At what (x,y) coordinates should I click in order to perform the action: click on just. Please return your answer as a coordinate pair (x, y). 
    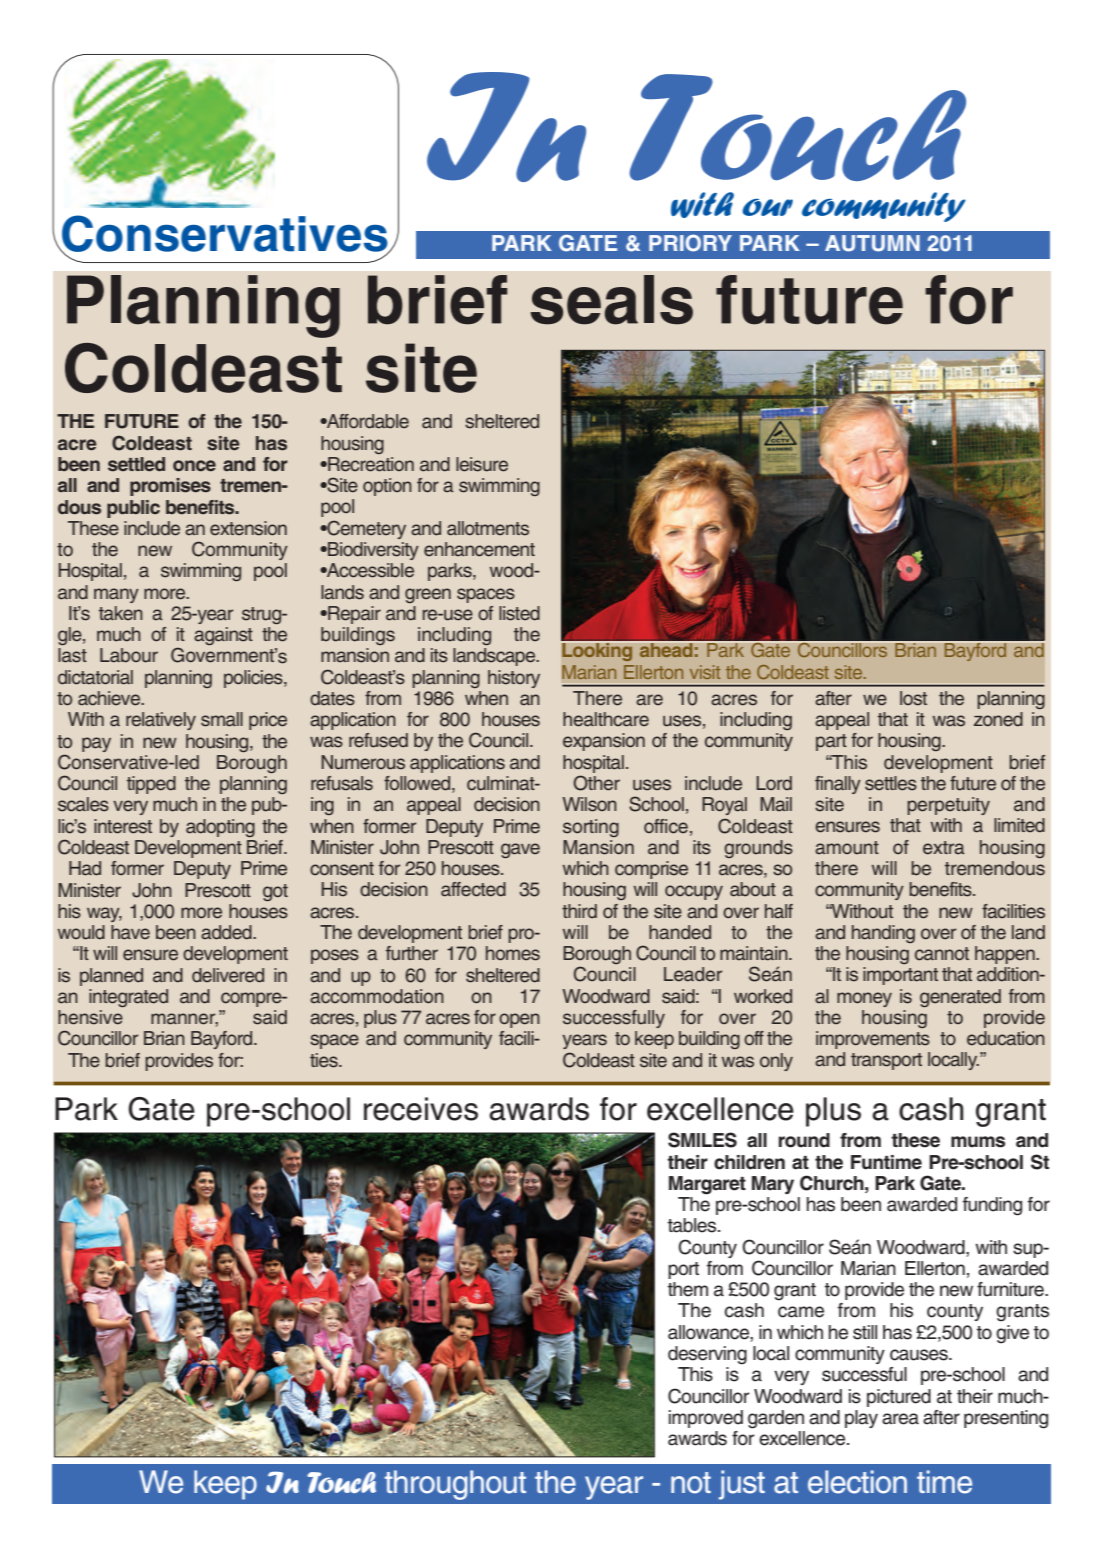
    Looking at the image, I should click on (742, 1485).
